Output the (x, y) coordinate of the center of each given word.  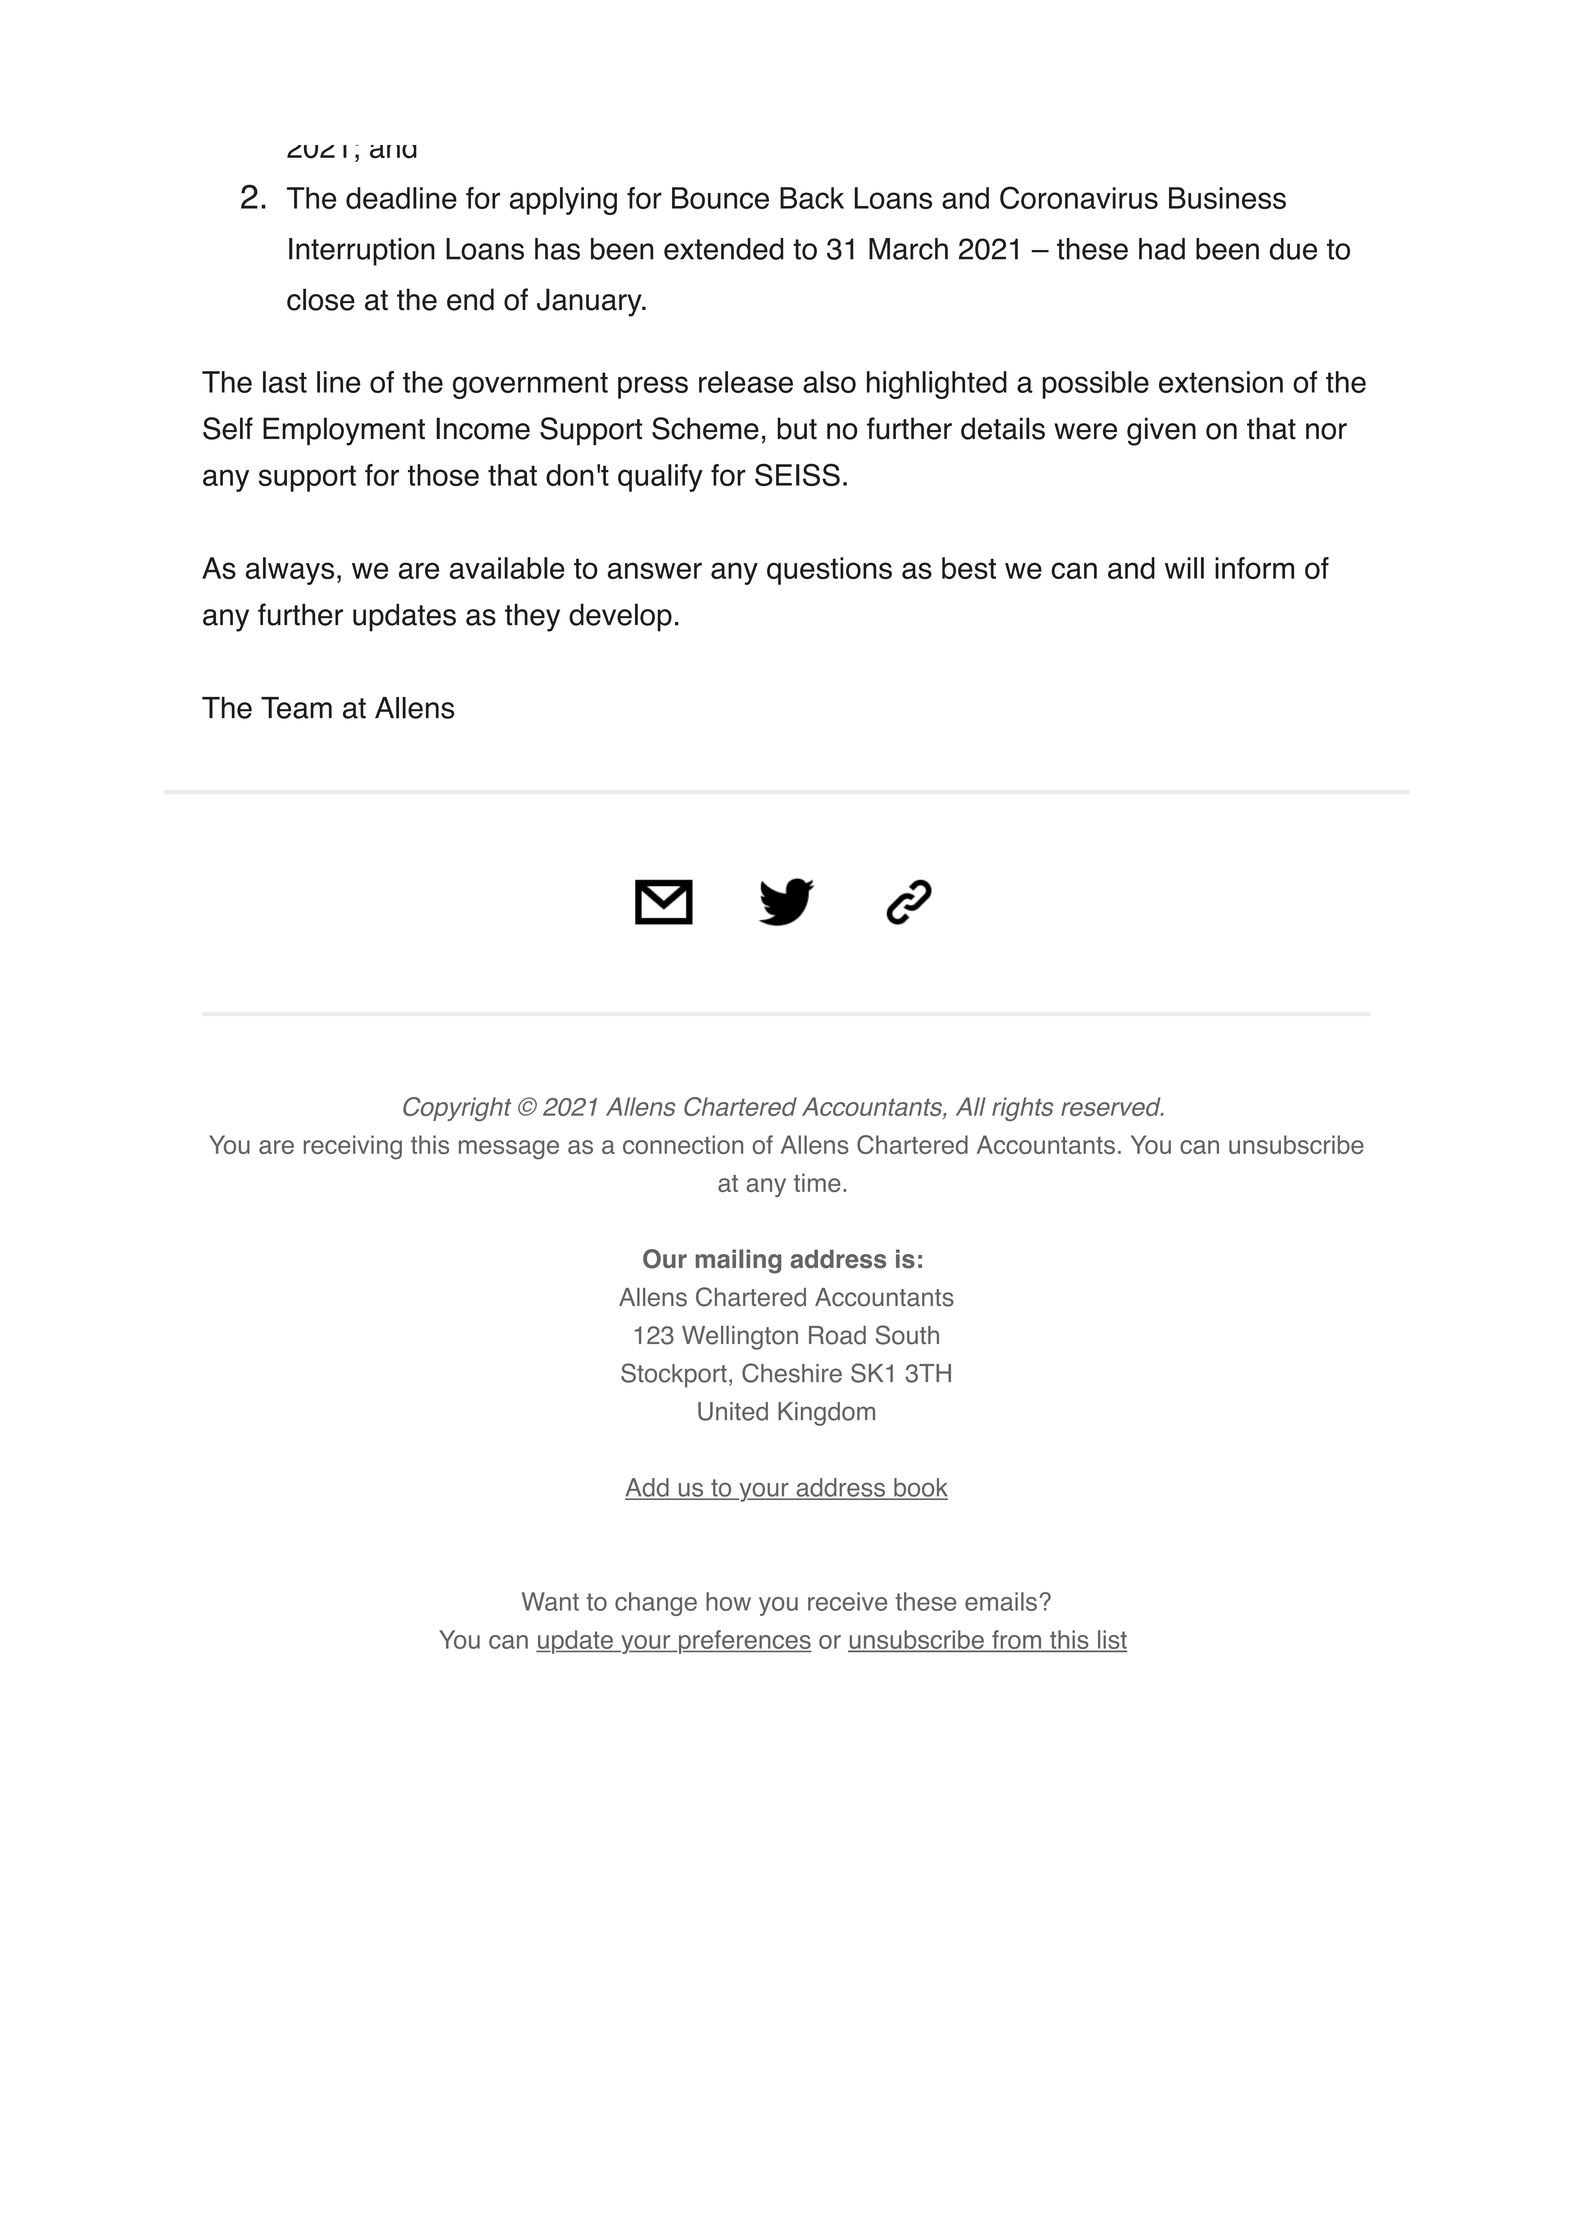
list (1111, 1641)
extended (724, 249)
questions (829, 571)
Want (550, 1601)
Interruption (362, 252)
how (728, 1601)
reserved (1112, 1106)
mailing (738, 1261)
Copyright (457, 1109)
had (1162, 249)
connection (683, 1144)
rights (1022, 1109)
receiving (353, 1147)
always (290, 571)
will (1184, 568)
